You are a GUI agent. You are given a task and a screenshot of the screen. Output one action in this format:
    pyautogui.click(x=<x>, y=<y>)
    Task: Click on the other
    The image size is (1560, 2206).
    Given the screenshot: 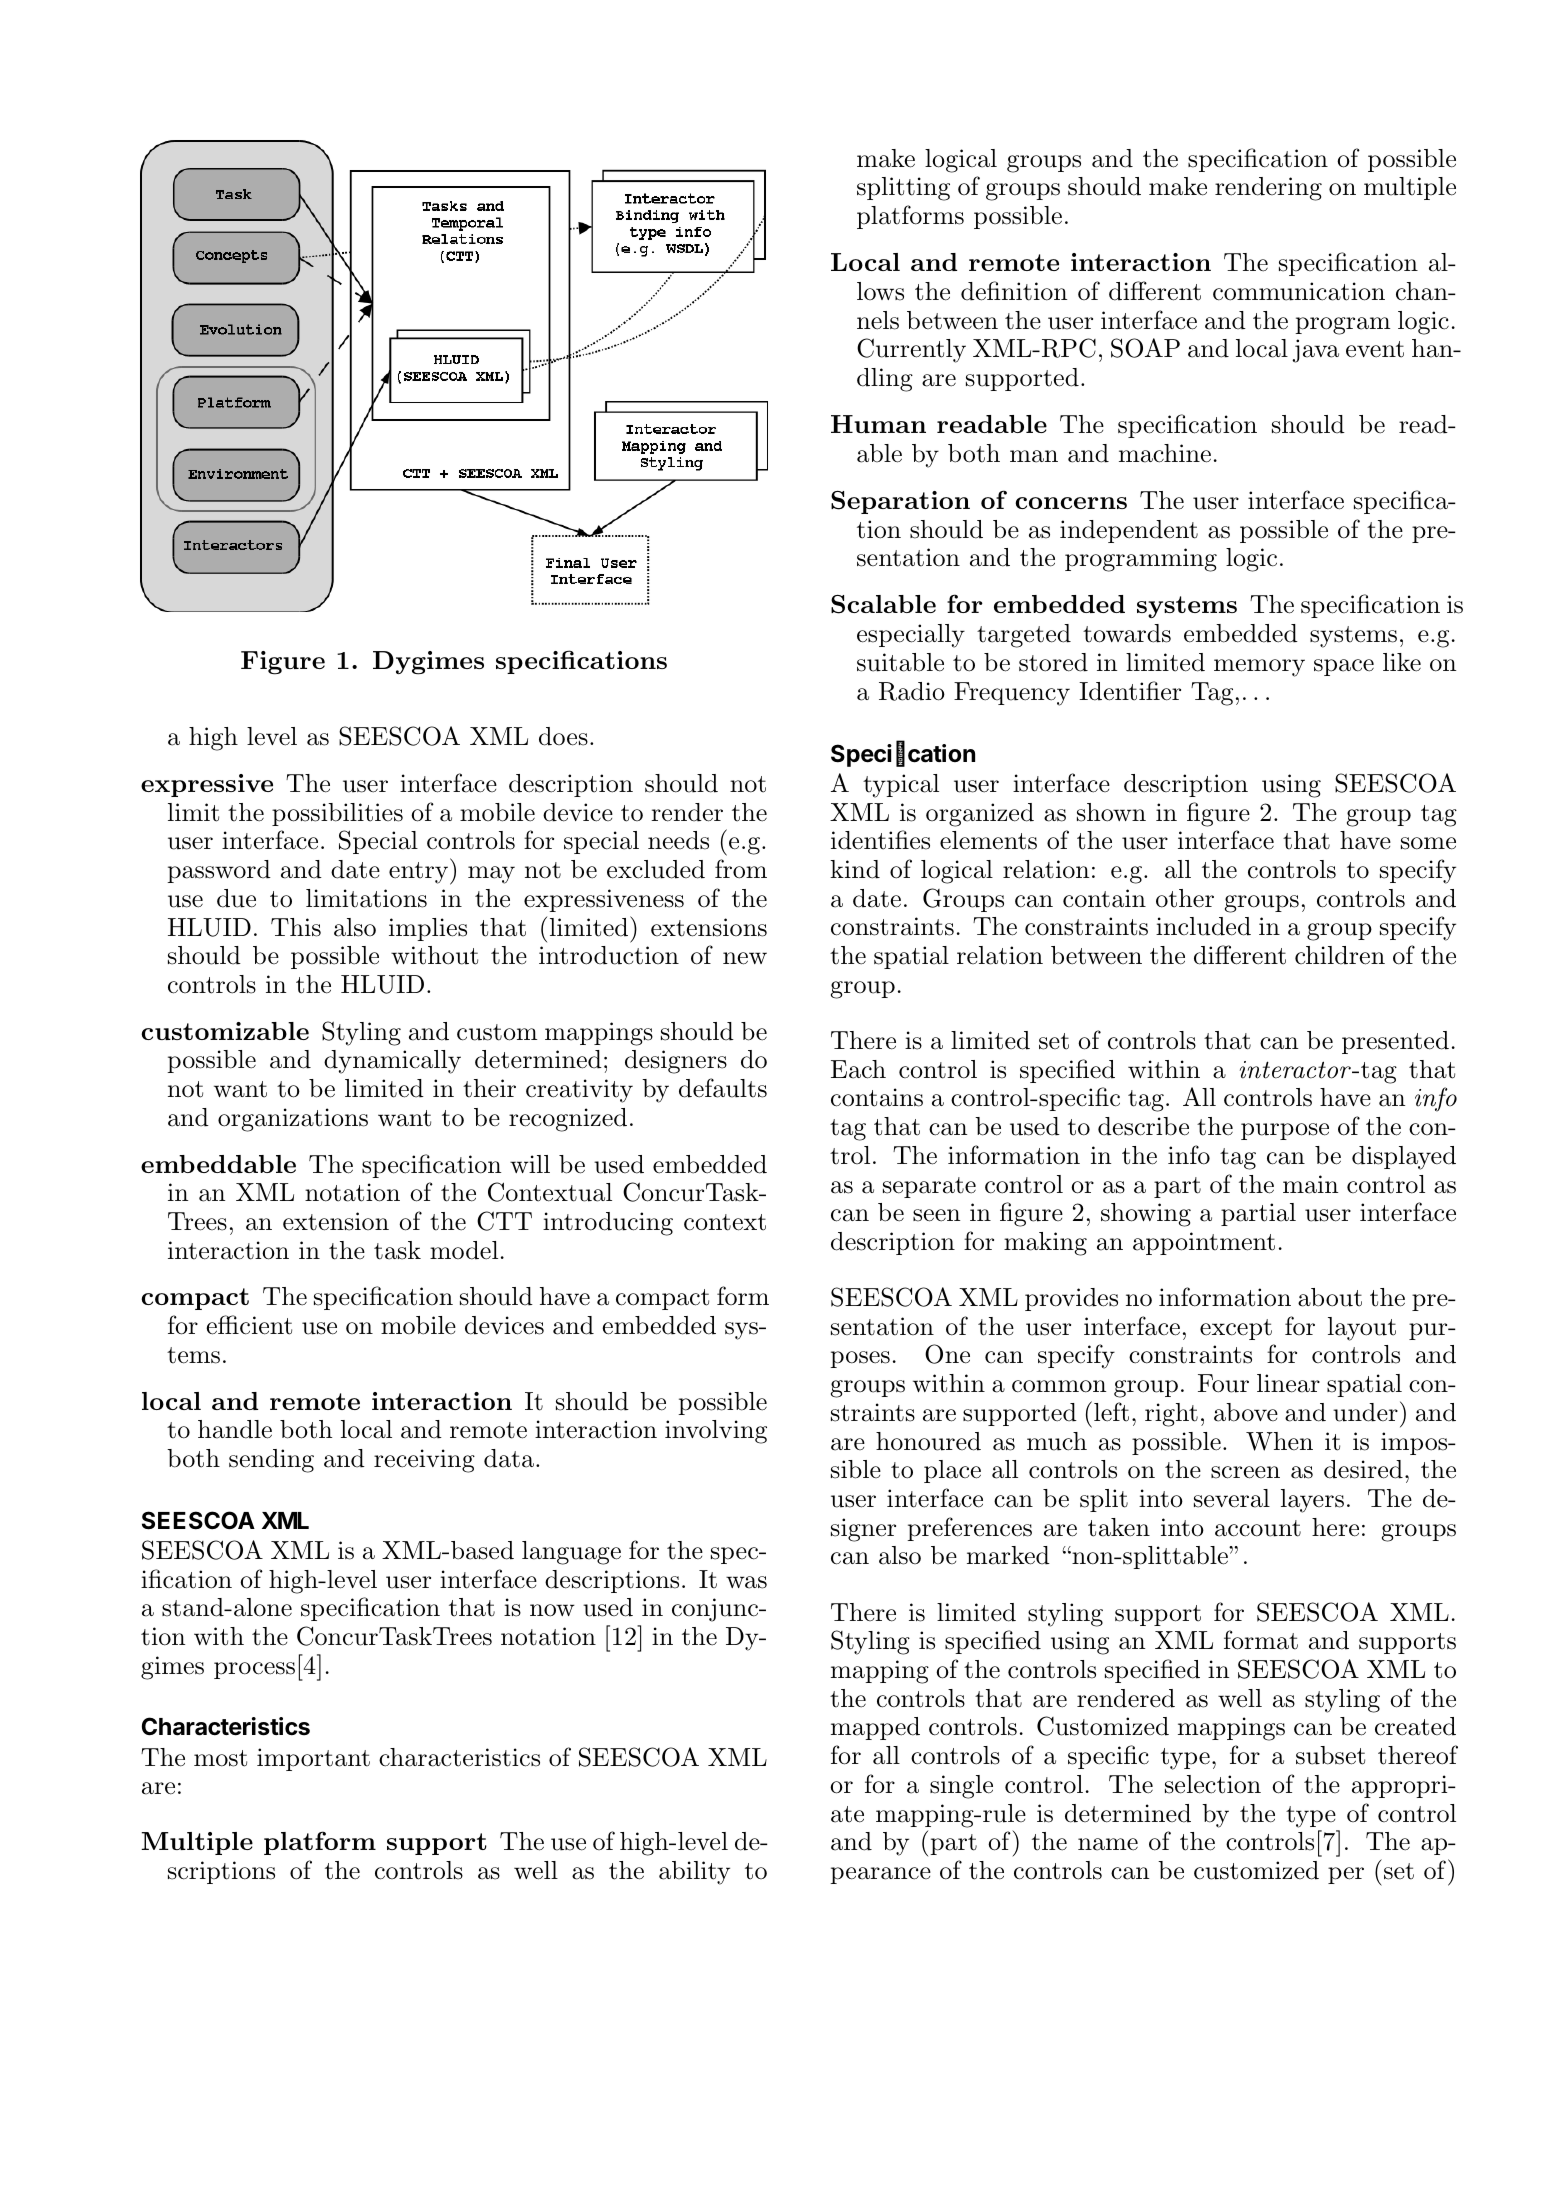 What is the action you would take?
    pyautogui.click(x=1185, y=898)
